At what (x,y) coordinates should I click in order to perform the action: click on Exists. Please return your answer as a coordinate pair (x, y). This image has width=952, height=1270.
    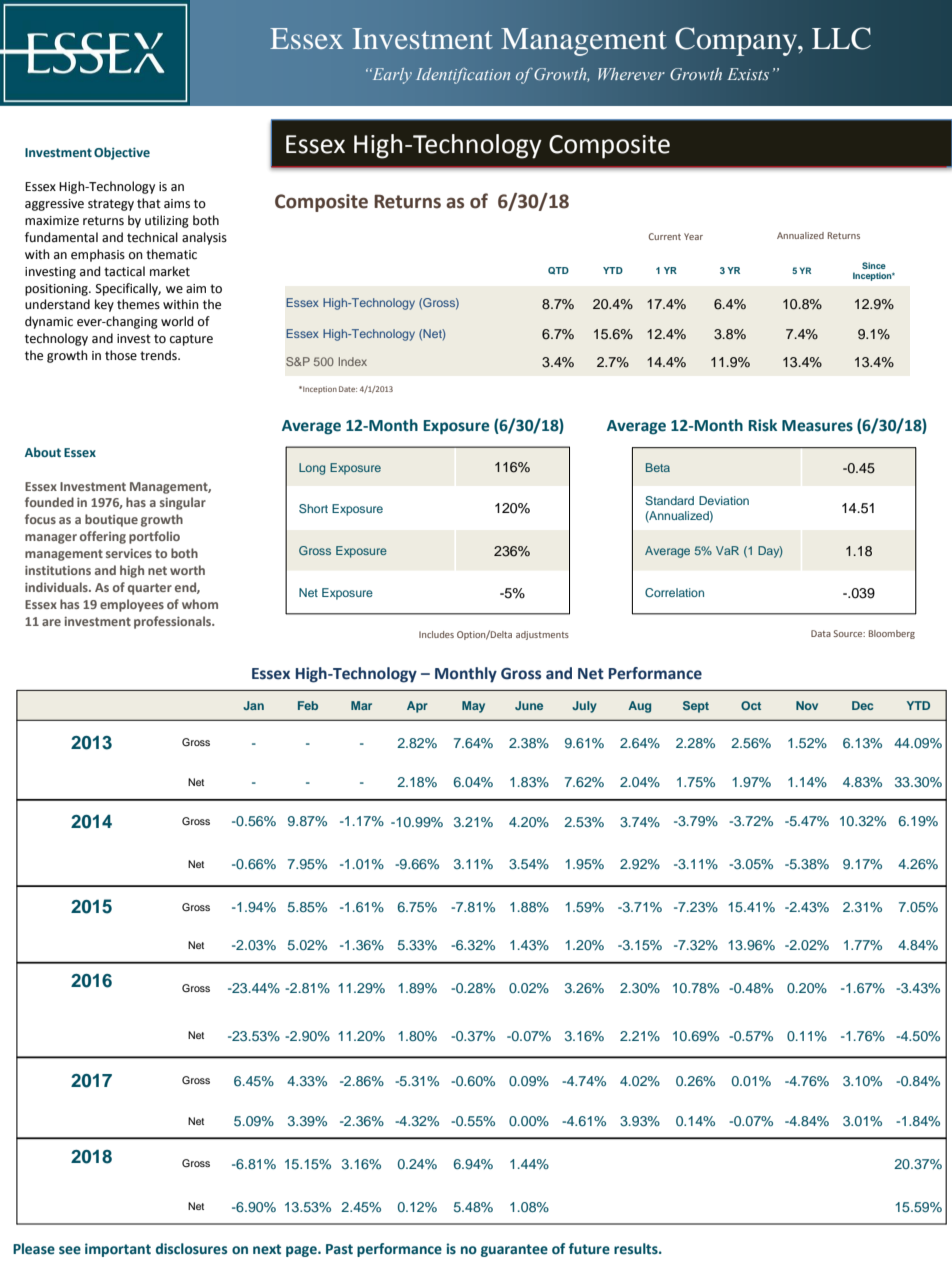
    Looking at the image, I should click on (748, 74).
